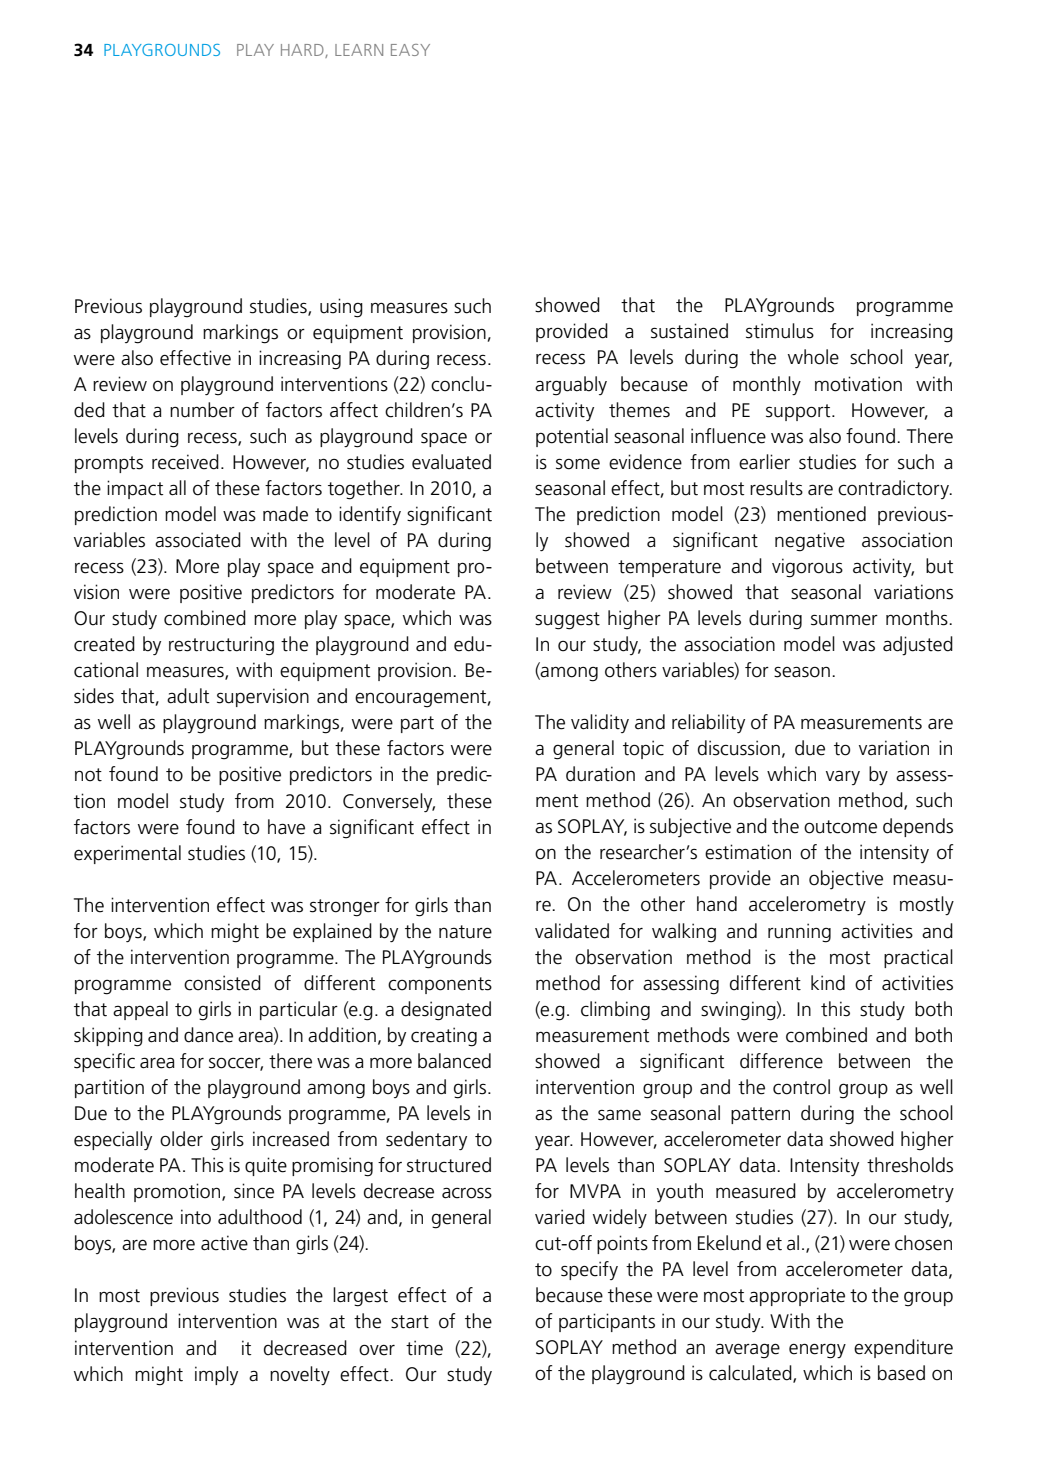  Describe the element at coordinates (600, 723) in the screenshot. I see `validity` at that location.
